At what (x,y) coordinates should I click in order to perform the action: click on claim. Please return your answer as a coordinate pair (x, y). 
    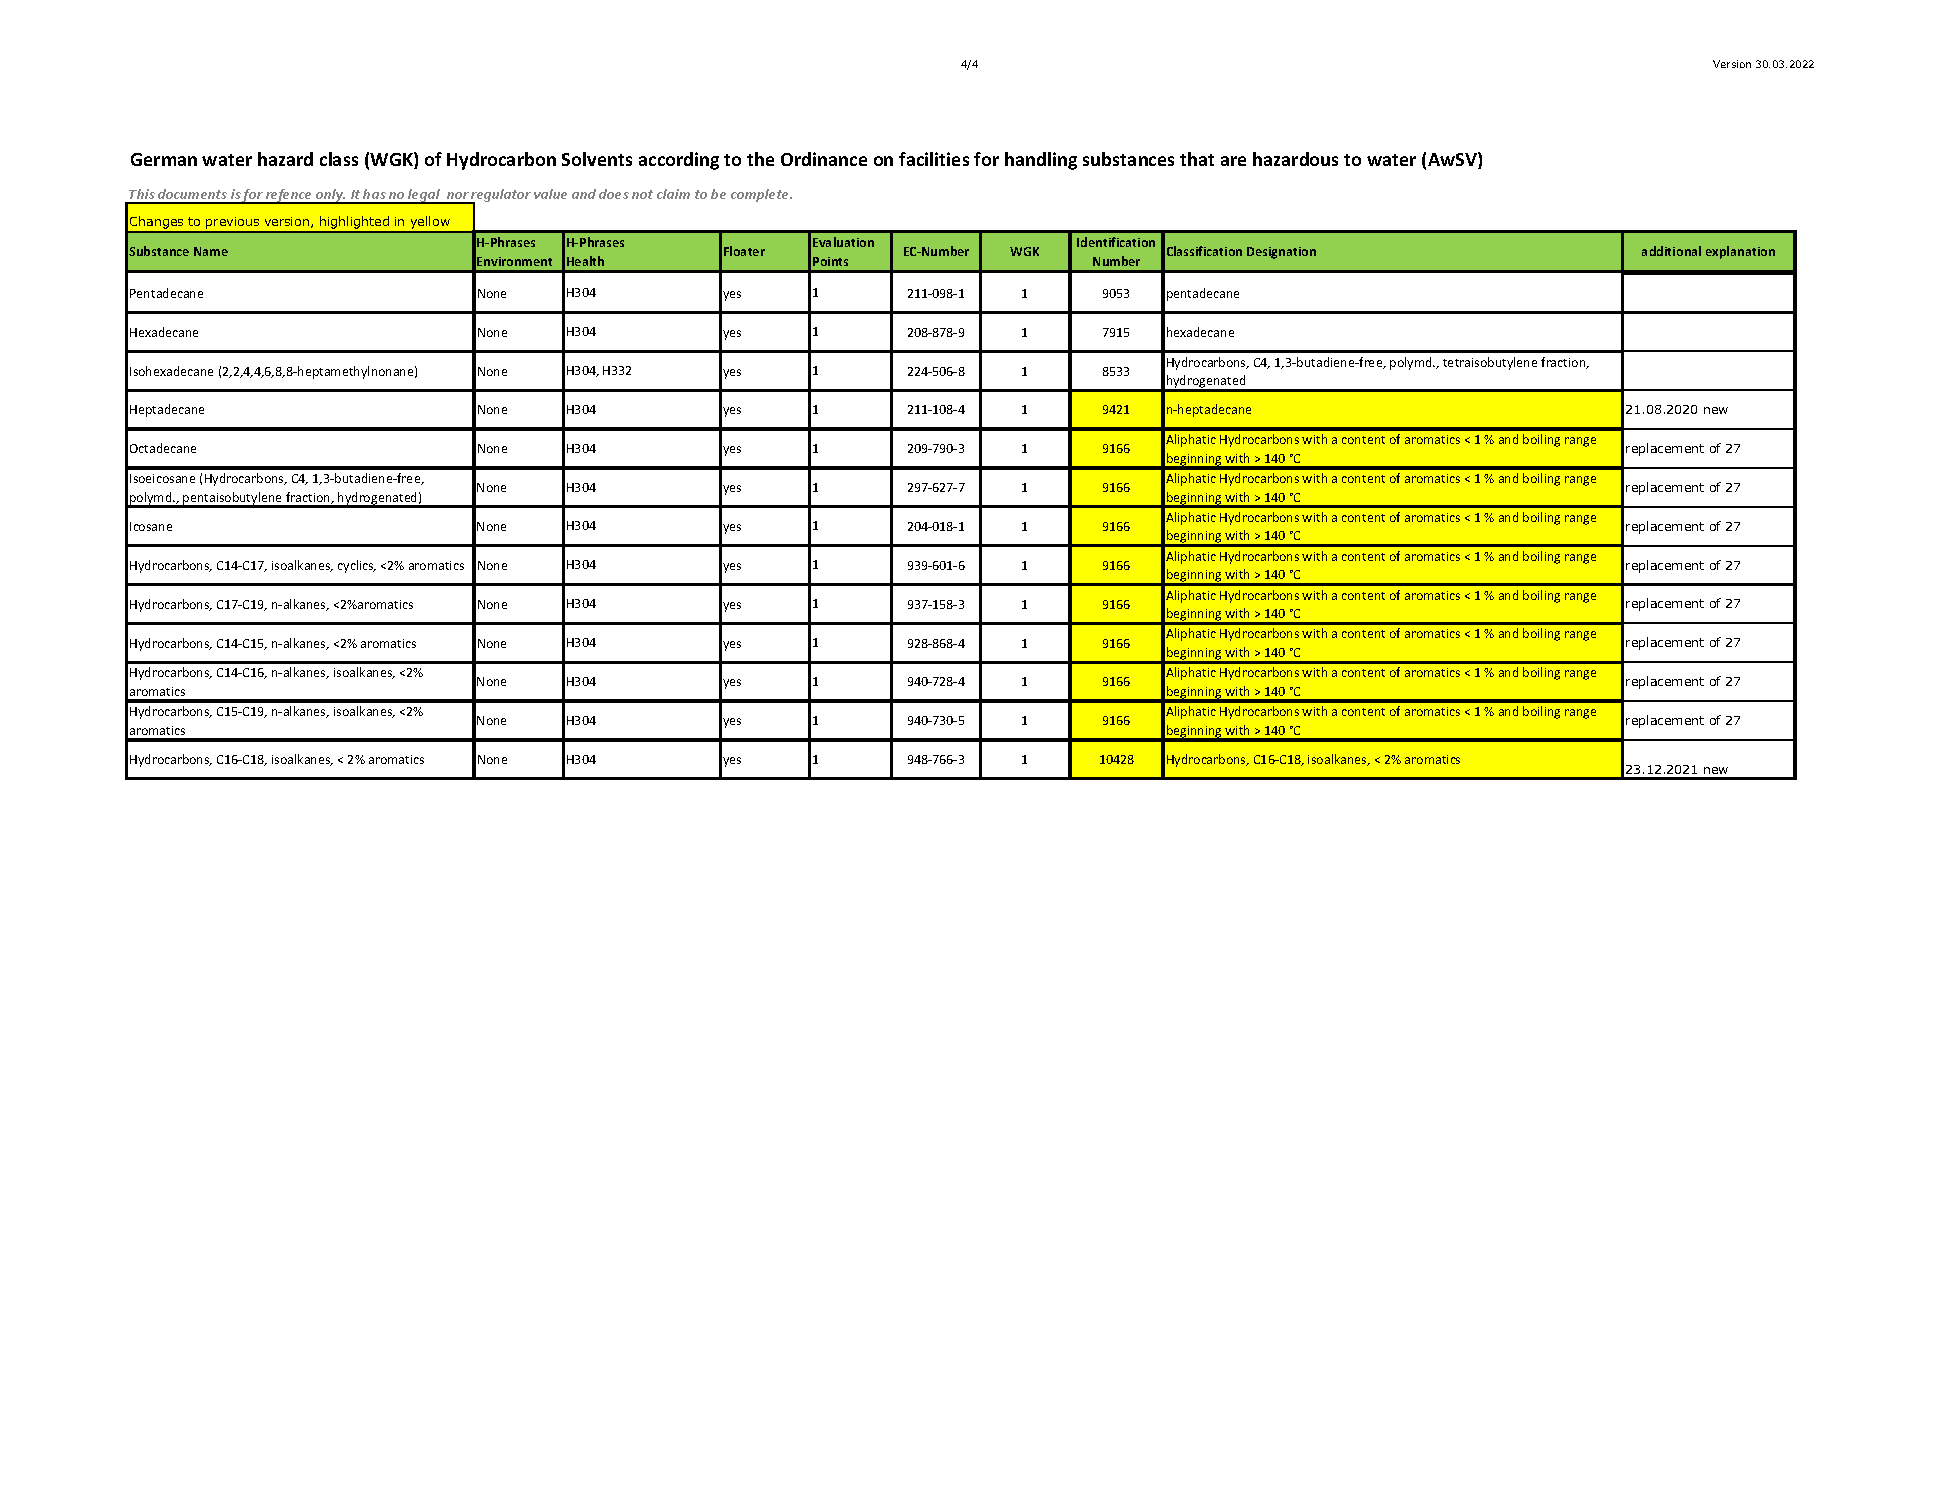
    Looking at the image, I should click on (673, 194).
